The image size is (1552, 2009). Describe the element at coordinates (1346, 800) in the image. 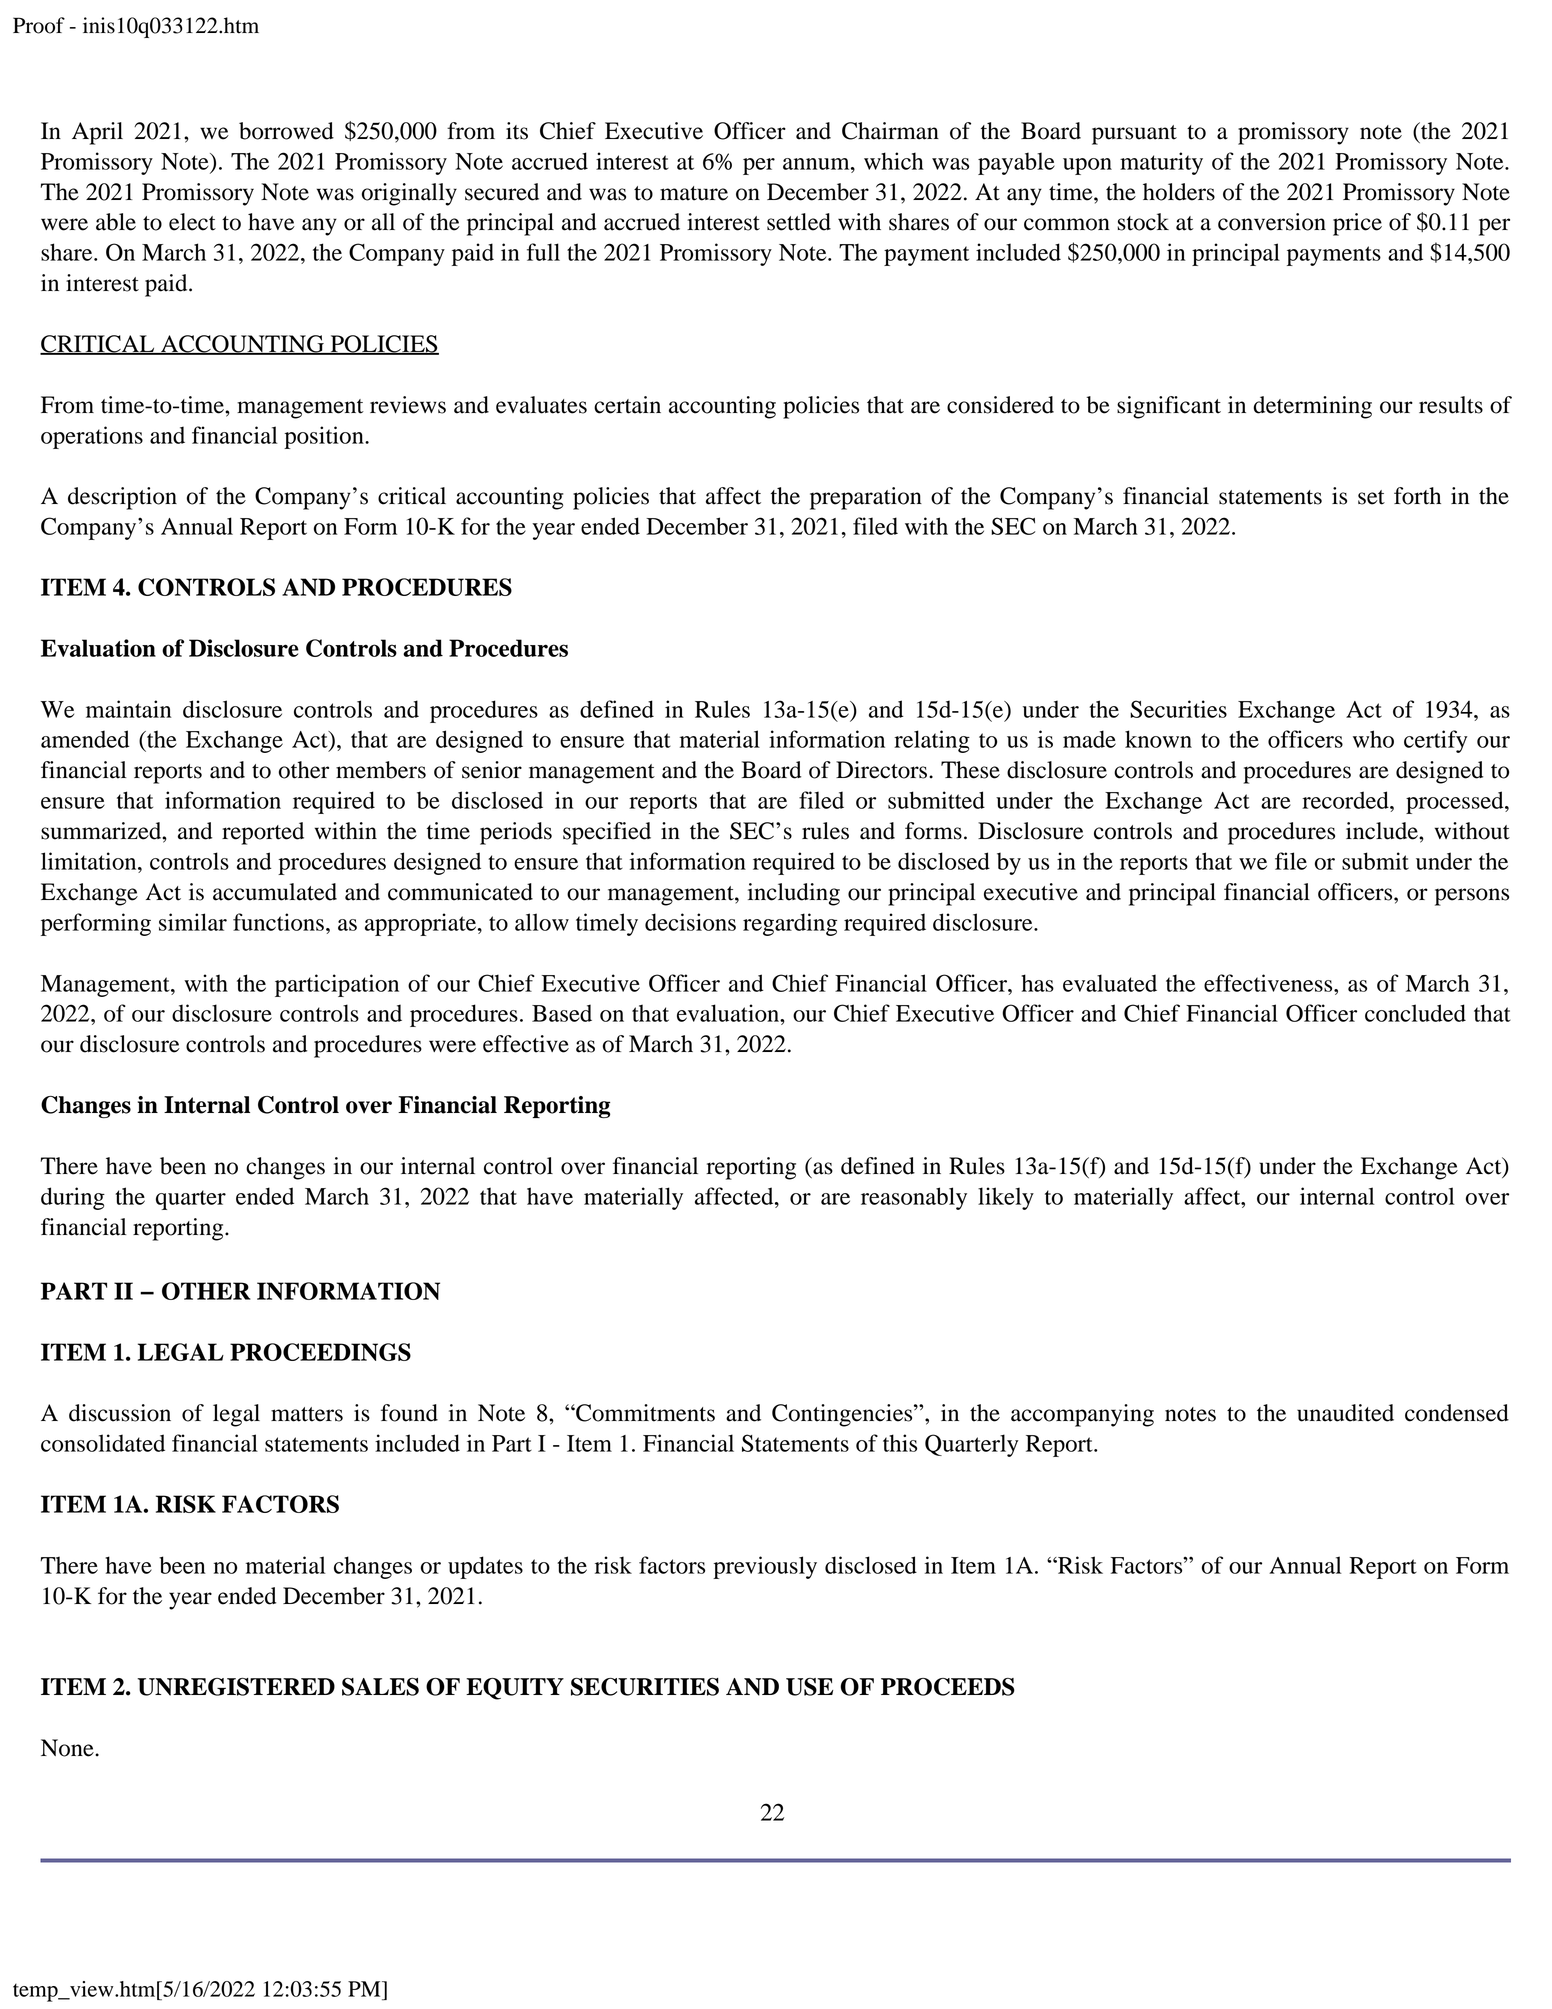

I see `recorded` at that location.
